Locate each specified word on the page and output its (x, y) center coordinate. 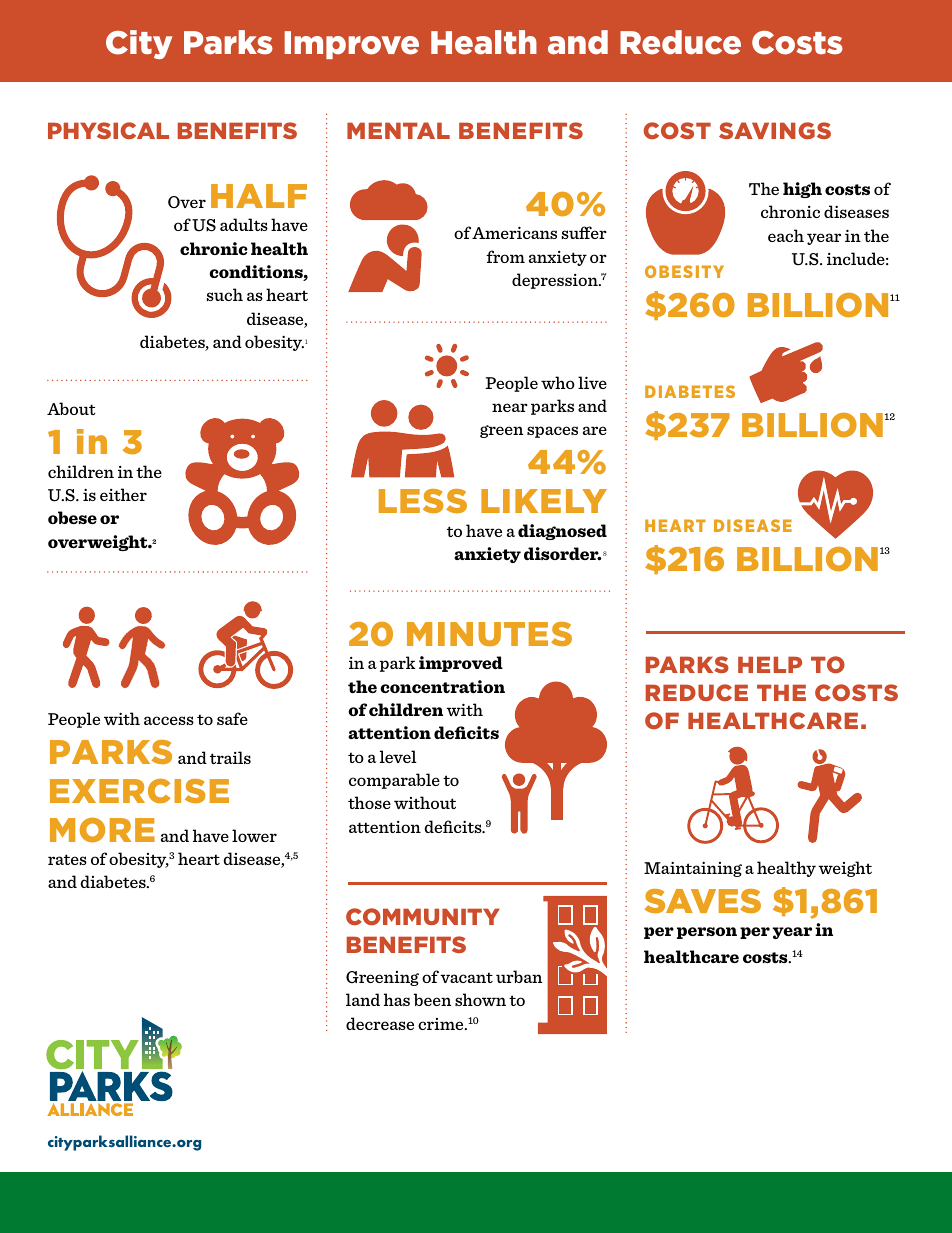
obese (72, 517)
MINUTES (489, 634)
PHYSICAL (108, 130)
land (363, 999)
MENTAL (398, 130)
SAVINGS (775, 130)
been (432, 999)
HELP (770, 664)
